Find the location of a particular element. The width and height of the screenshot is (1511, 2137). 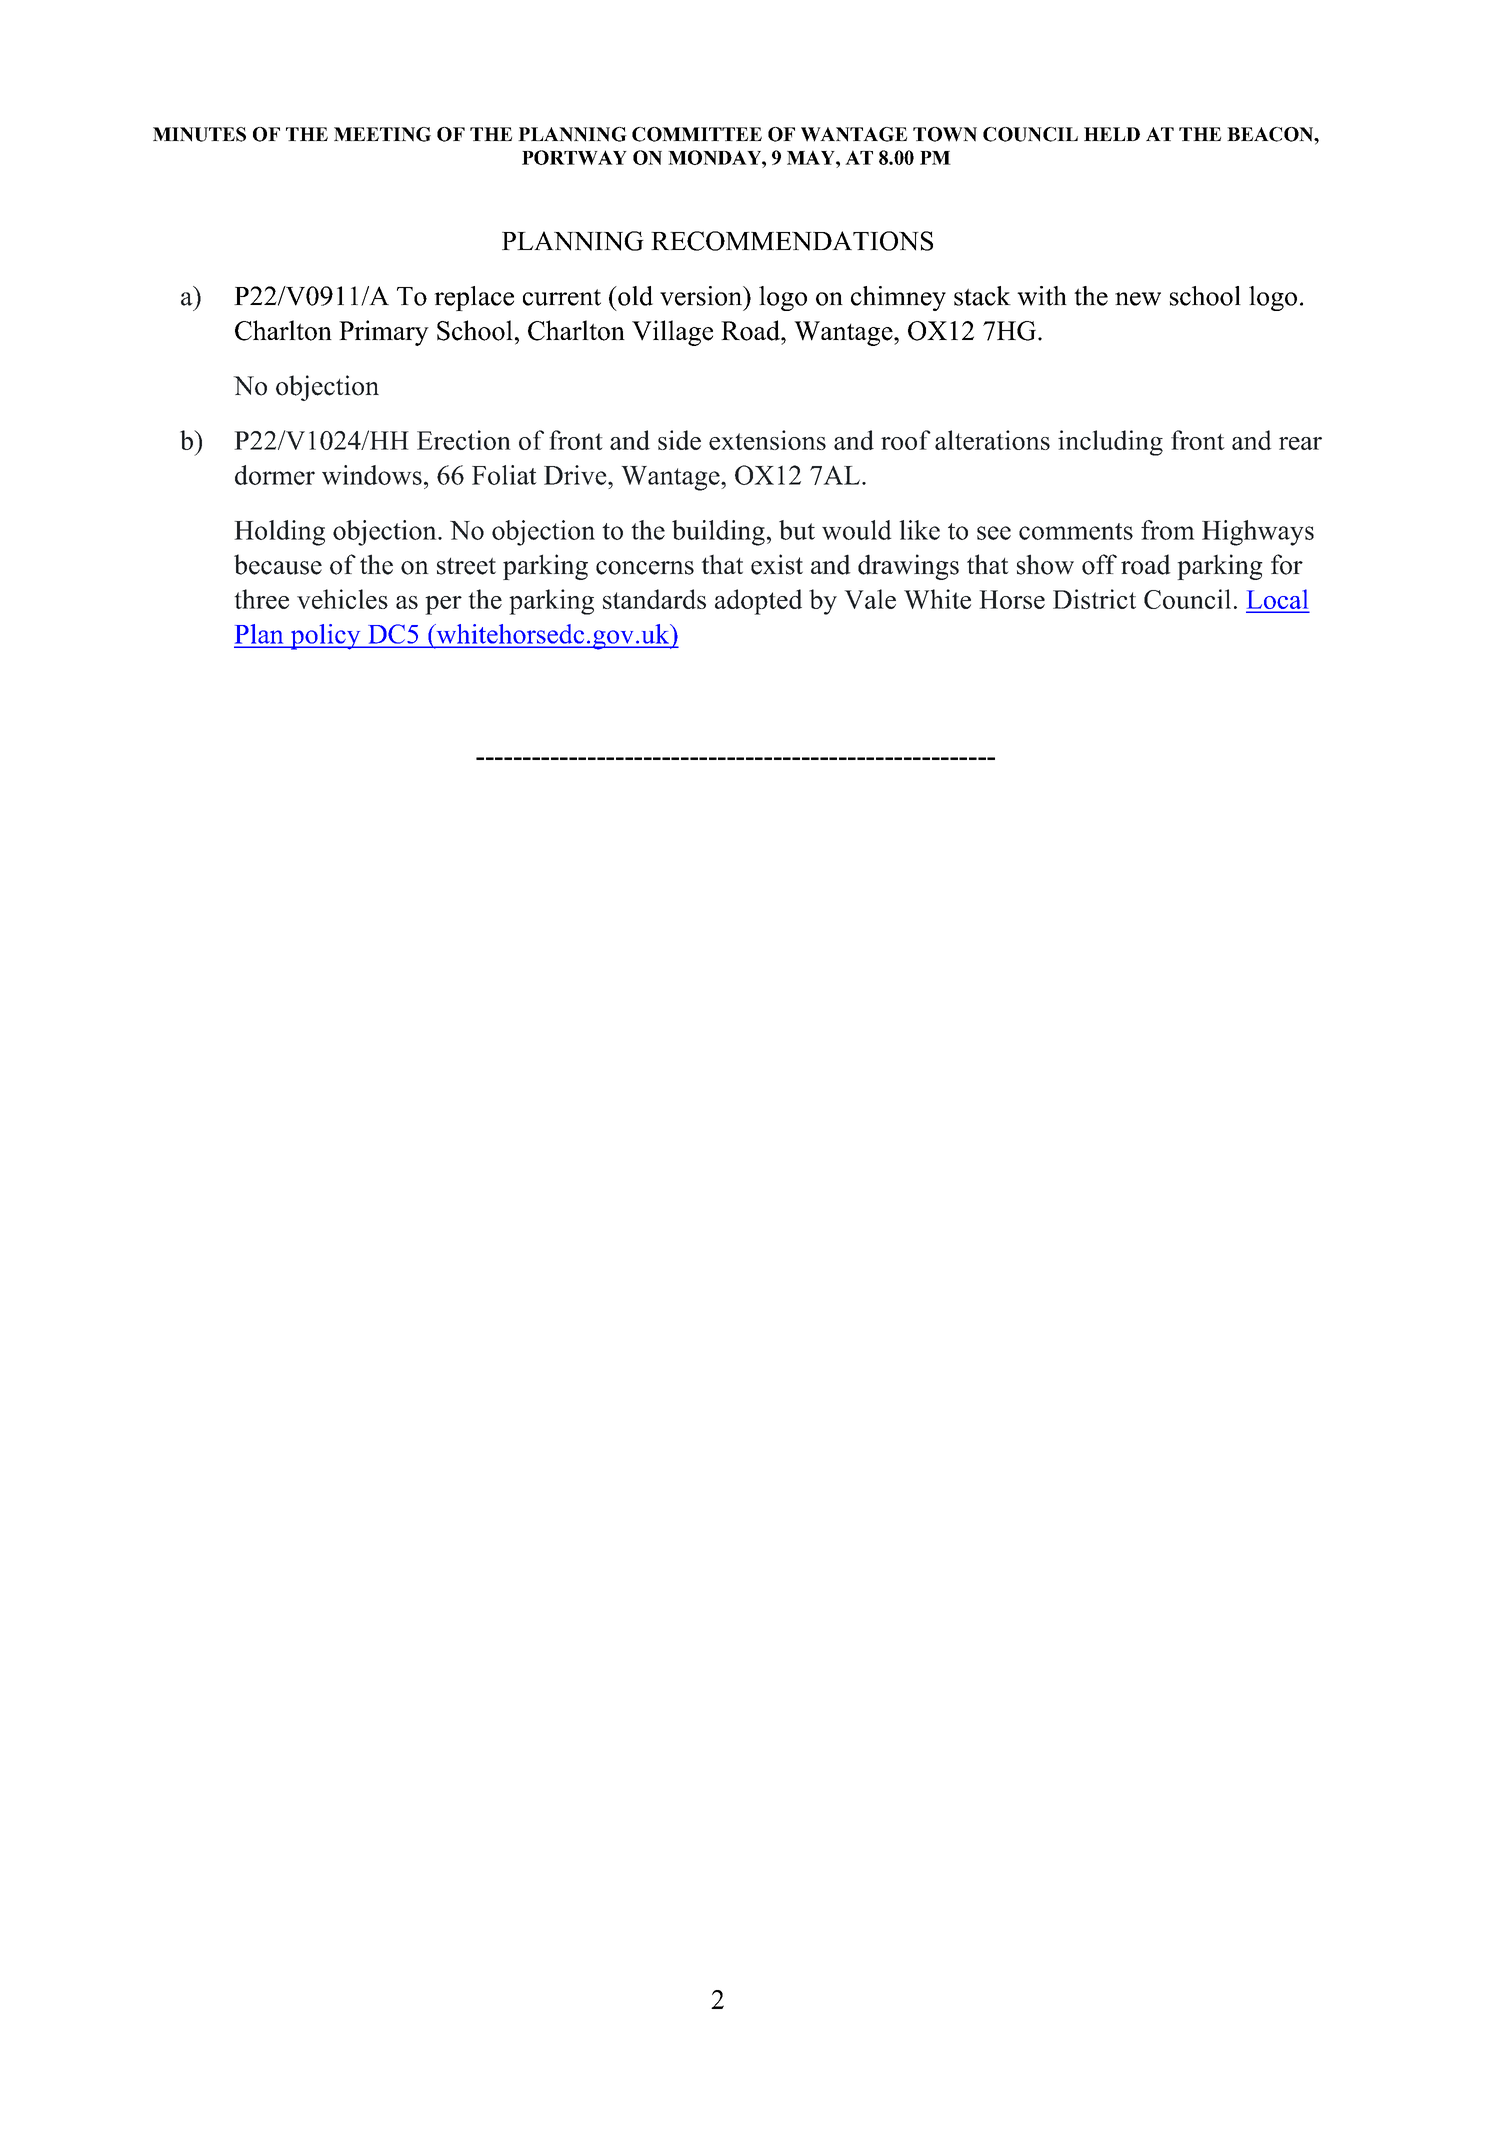

extensions is located at coordinates (767, 440).
